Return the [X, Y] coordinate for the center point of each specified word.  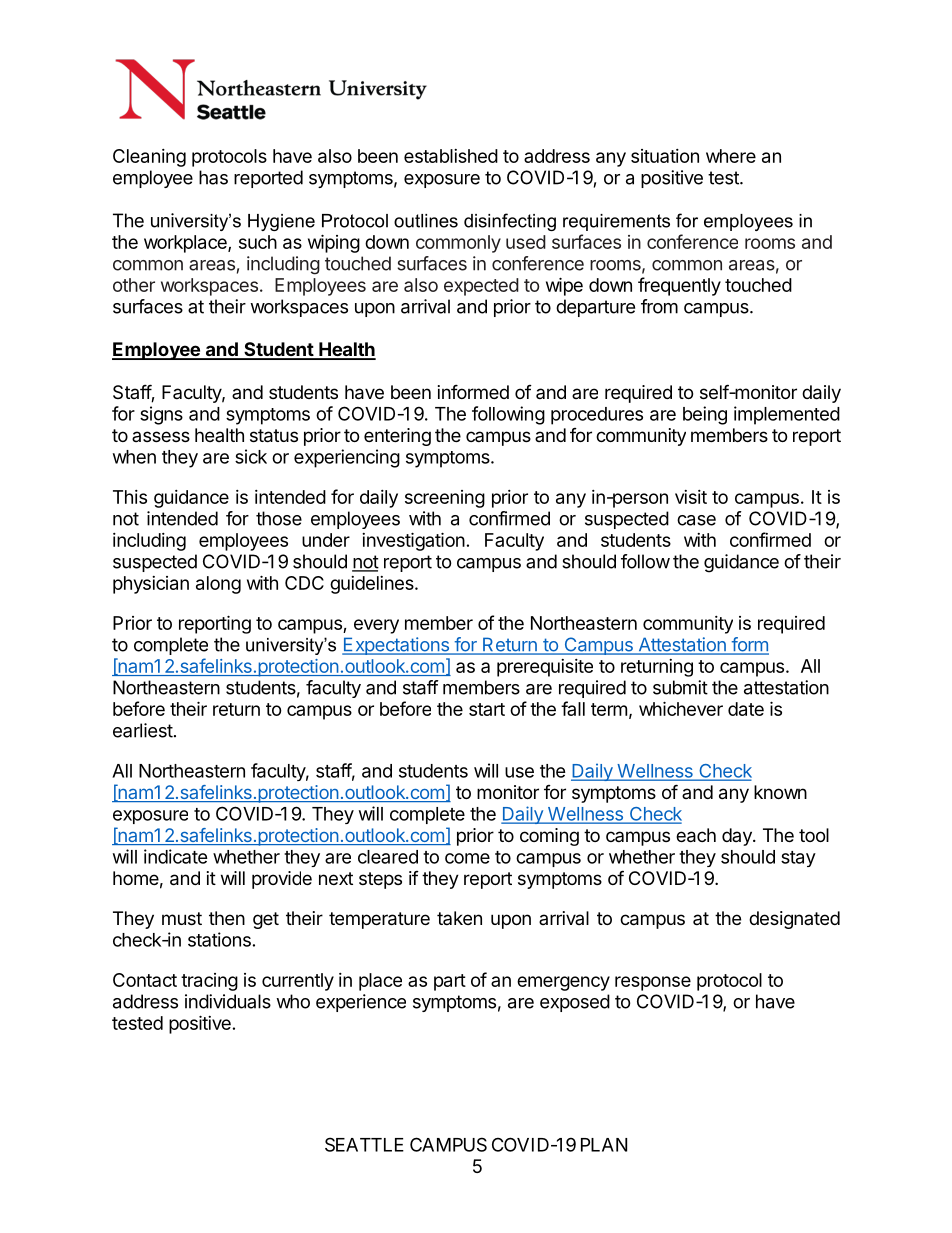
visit [691, 497]
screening [445, 499]
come [467, 858]
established [451, 156]
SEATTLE [364, 1144]
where [731, 156]
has [213, 177]
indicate [176, 856]
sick [251, 456]
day [738, 837]
